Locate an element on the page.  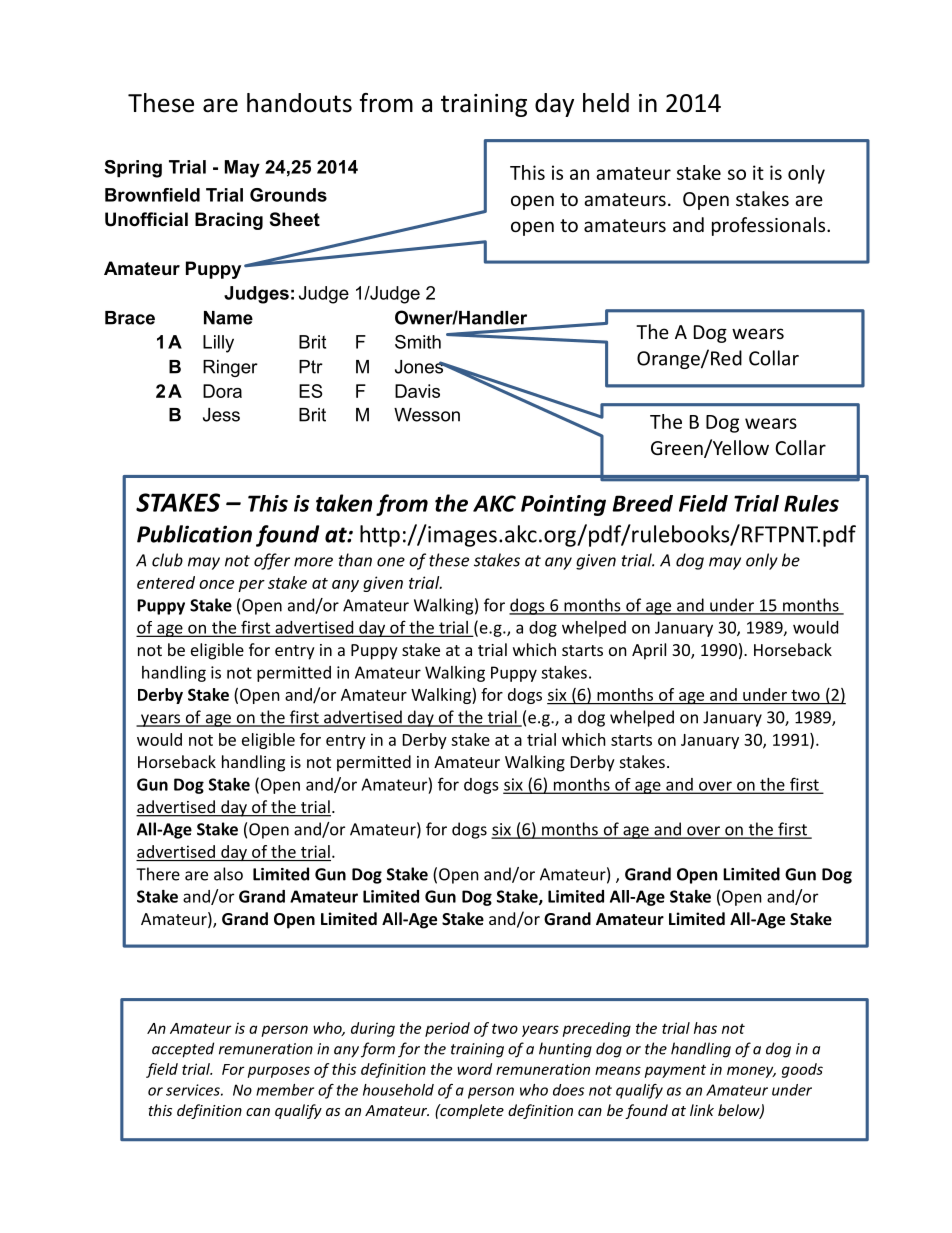
Spring is located at coordinates (133, 169).
